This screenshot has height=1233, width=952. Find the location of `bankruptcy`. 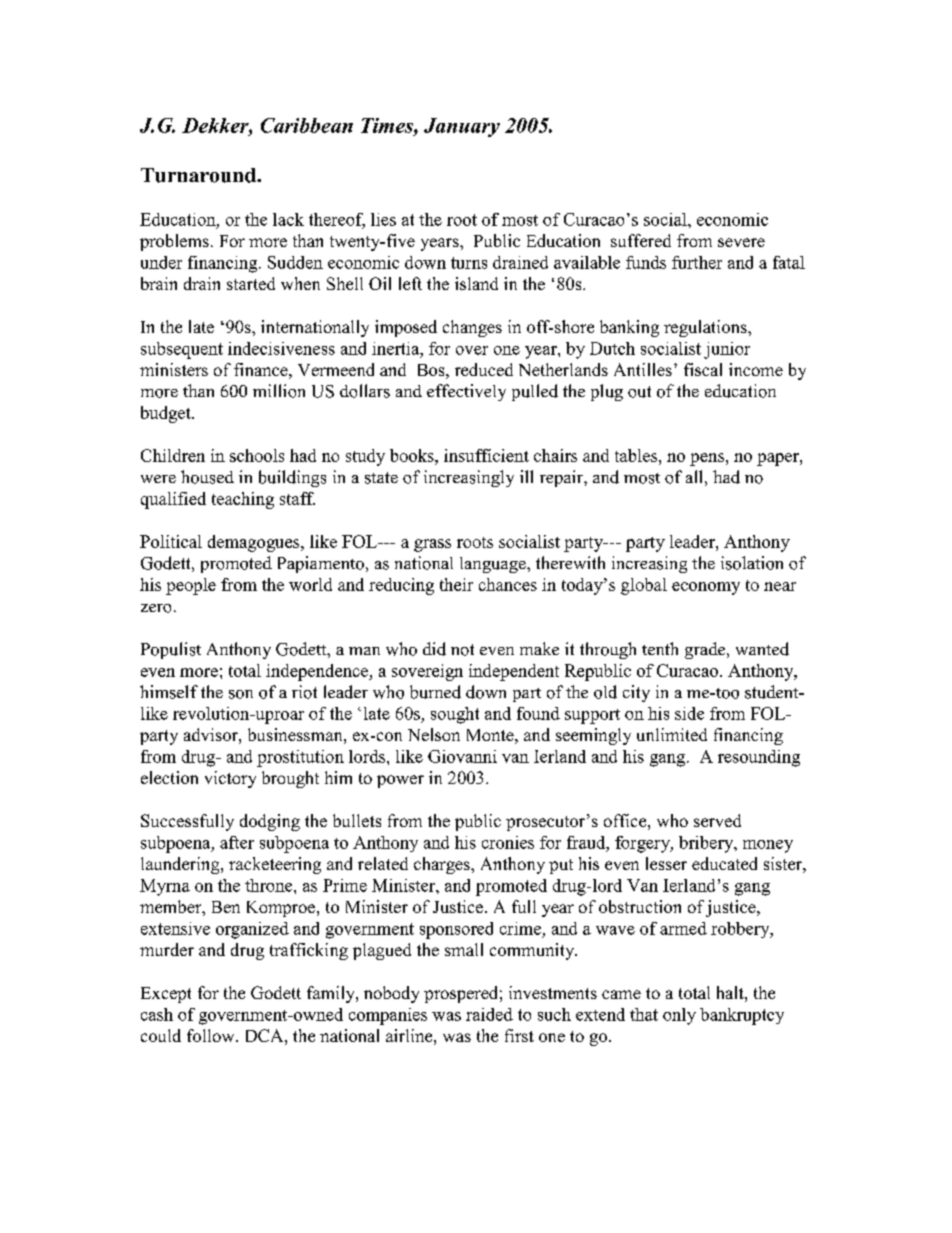

bankruptcy is located at coordinates (742, 1016).
